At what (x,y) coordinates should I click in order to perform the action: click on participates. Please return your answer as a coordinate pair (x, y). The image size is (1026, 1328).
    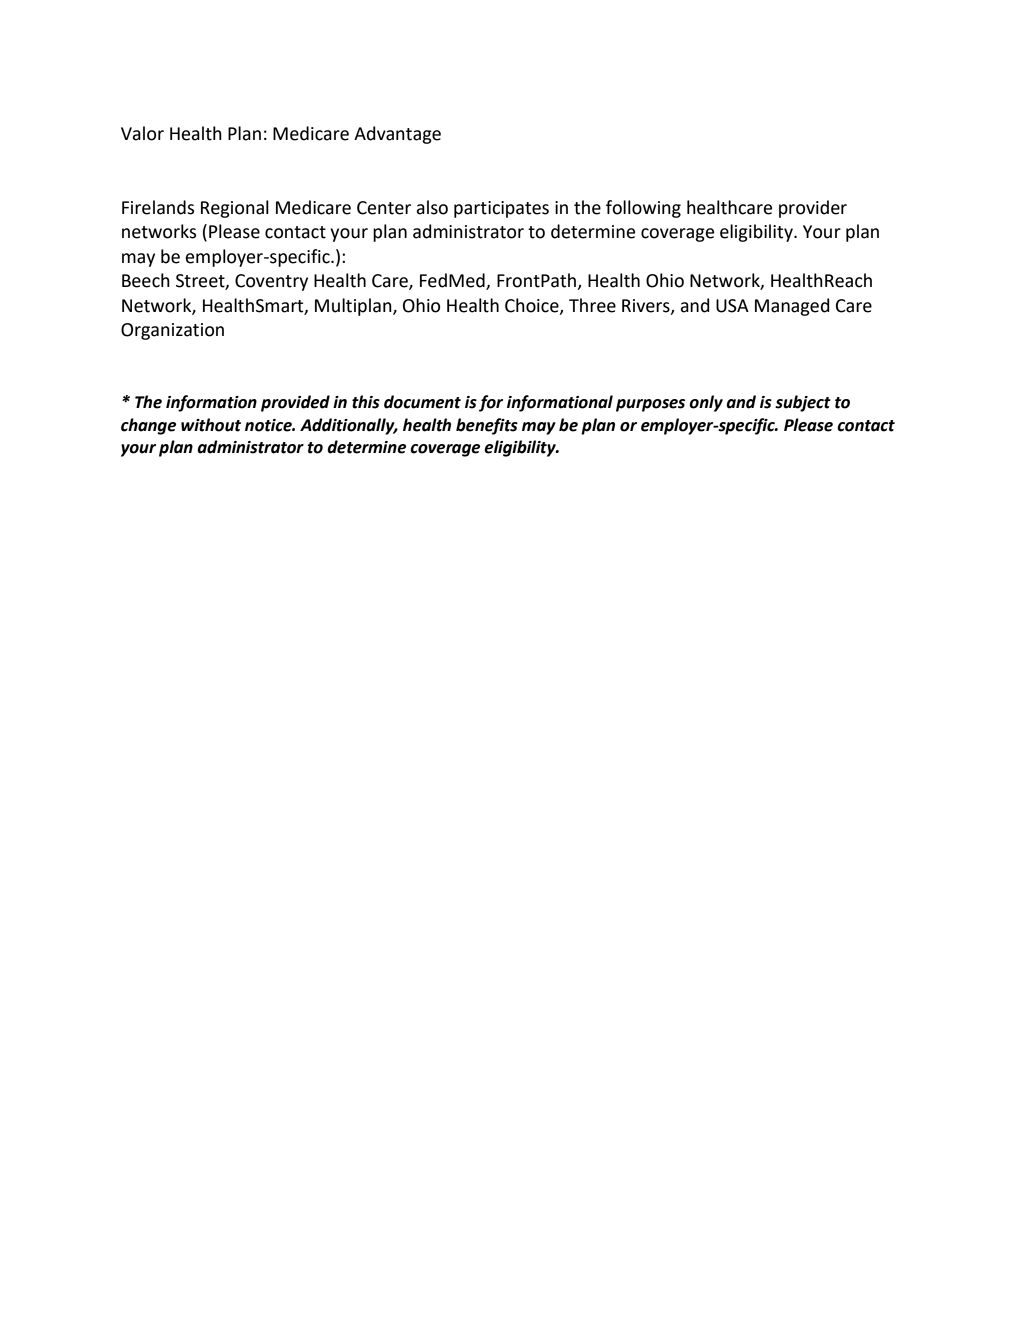
    Looking at the image, I should click on (501, 209).
